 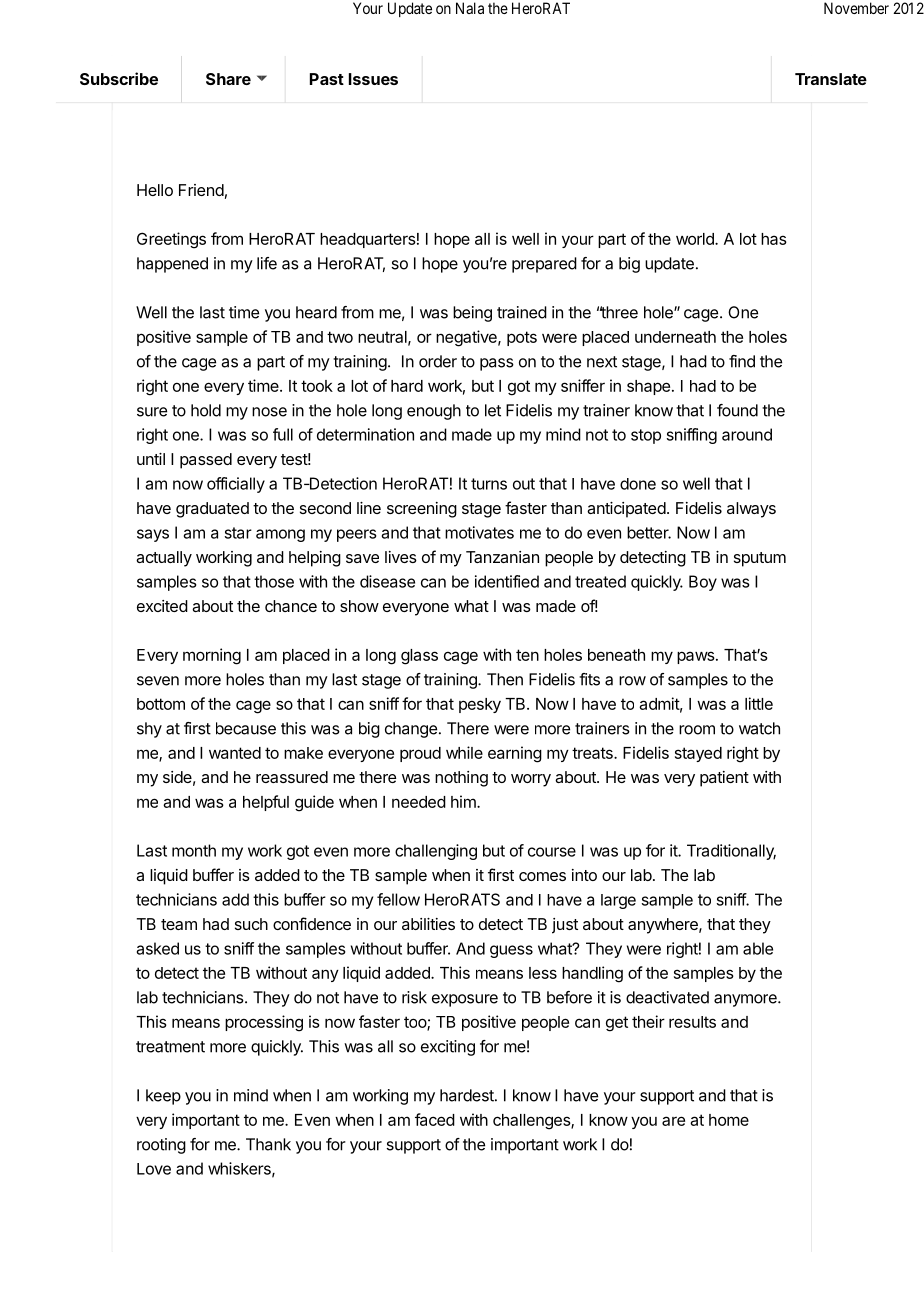 What do you see at coordinates (470, 8) in the page?
I see `Nala` at bounding box center [470, 8].
